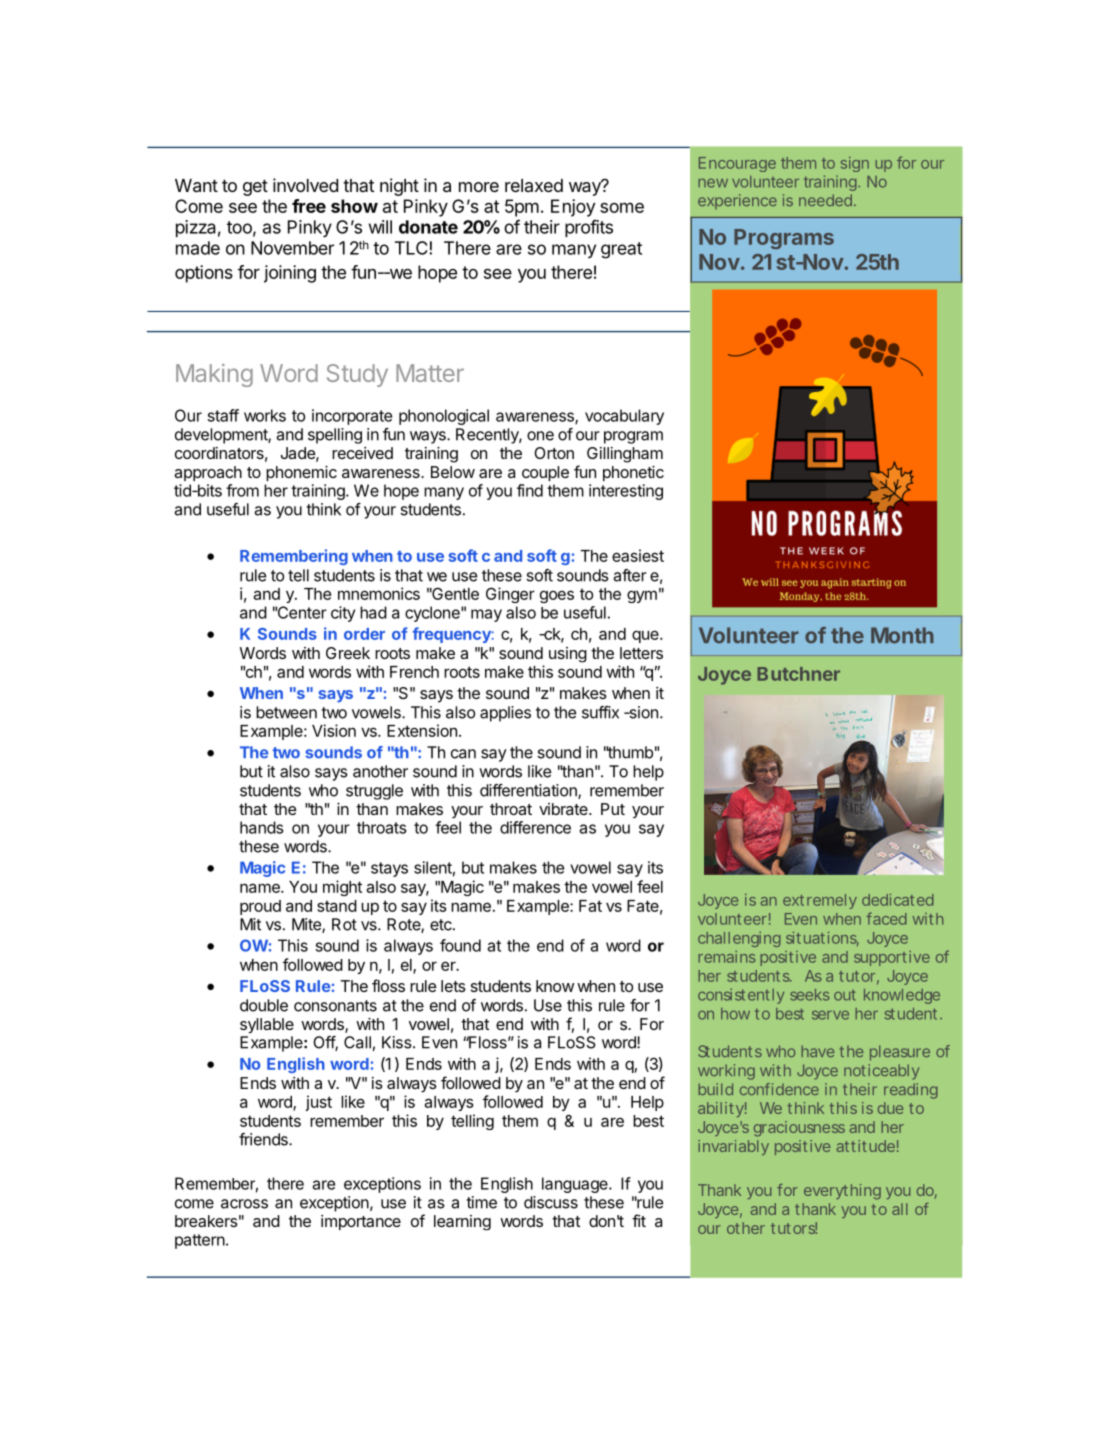 This screenshot has height=1435, width=1109. I want to click on discuss, so click(551, 1202).
